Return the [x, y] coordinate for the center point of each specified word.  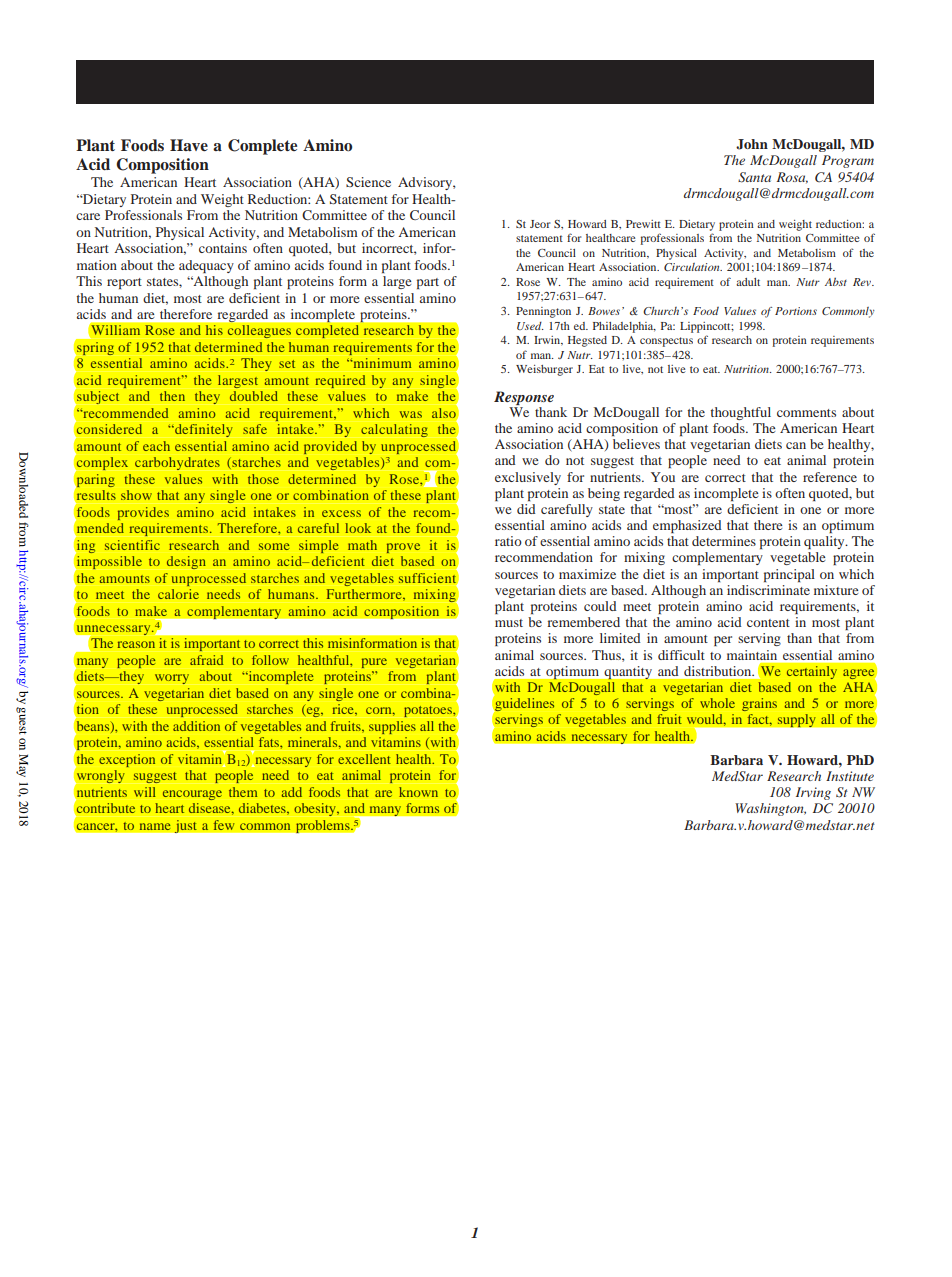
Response [524, 398]
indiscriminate [768, 590]
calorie [178, 594]
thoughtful [741, 413]
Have [189, 145]
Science [368, 182]
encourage [192, 795]
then [172, 396]
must [509, 623]
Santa [754, 177]
